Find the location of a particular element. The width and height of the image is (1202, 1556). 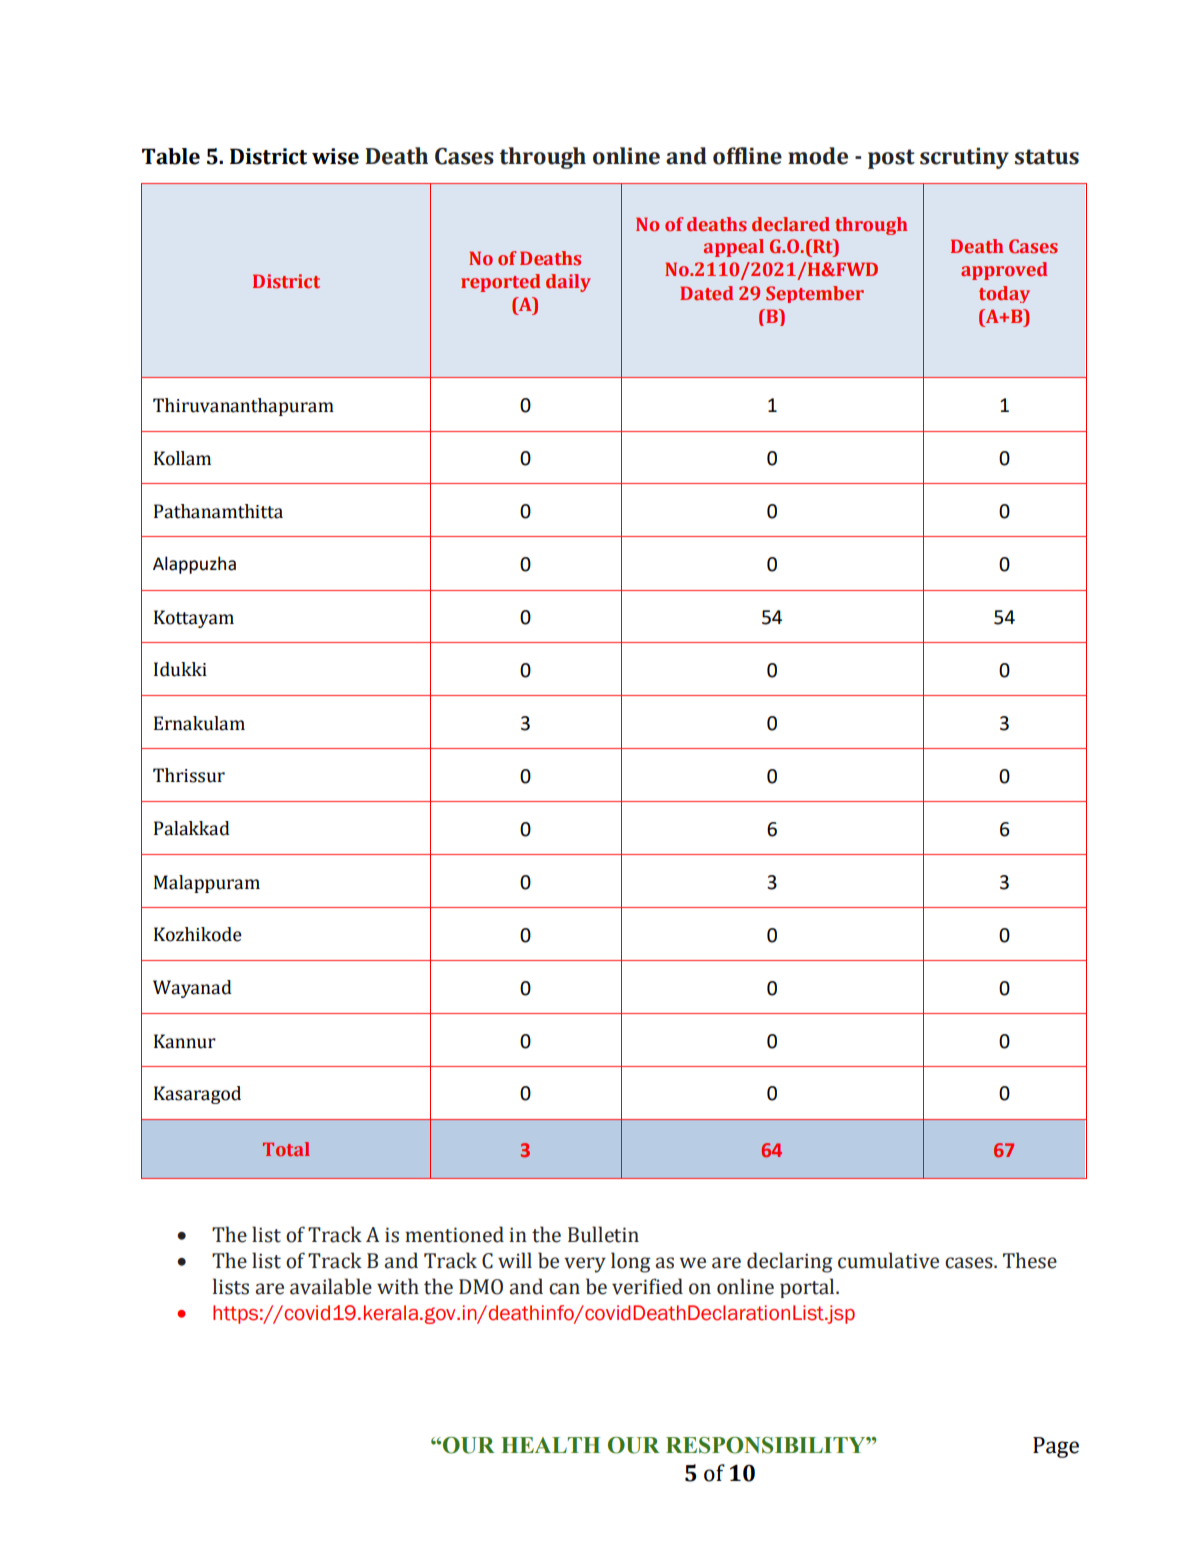

cumulative is located at coordinates (888, 1260).
